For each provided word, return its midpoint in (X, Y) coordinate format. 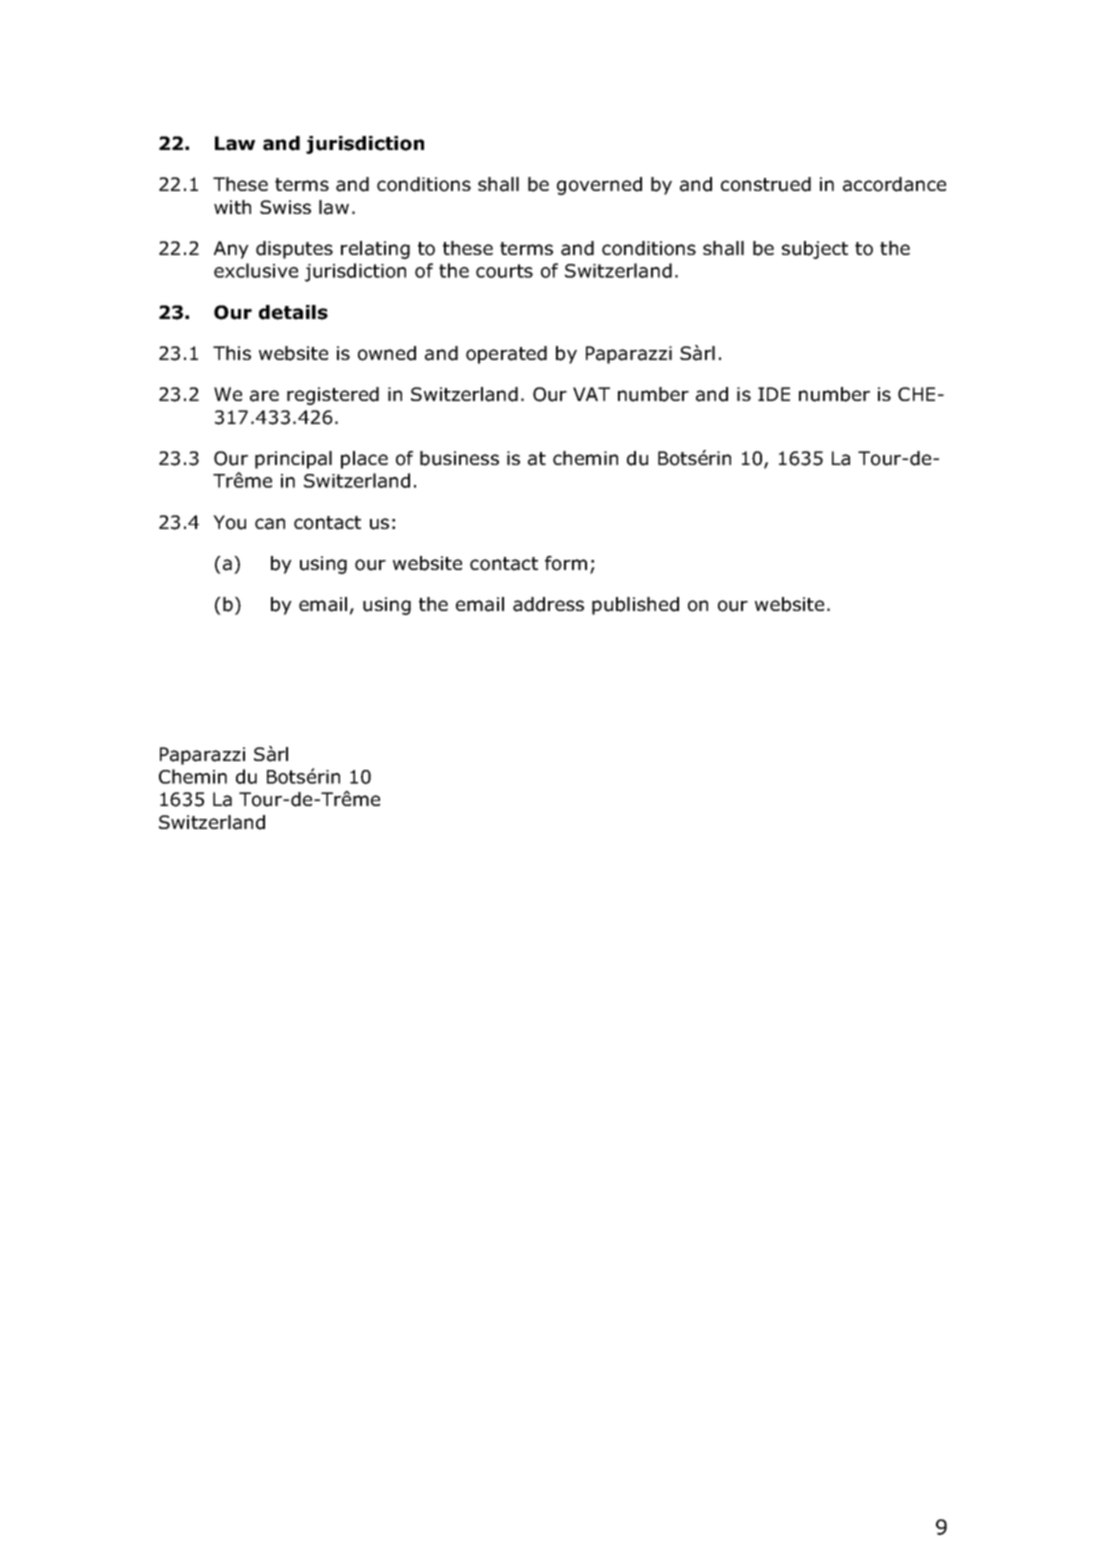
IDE (774, 394)
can (270, 524)
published (635, 606)
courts (504, 271)
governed (599, 186)
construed (766, 184)
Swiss (285, 207)
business (459, 458)
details (293, 312)
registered (333, 396)
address (548, 604)
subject (815, 250)
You (229, 522)
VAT (591, 394)
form (566, 563)
